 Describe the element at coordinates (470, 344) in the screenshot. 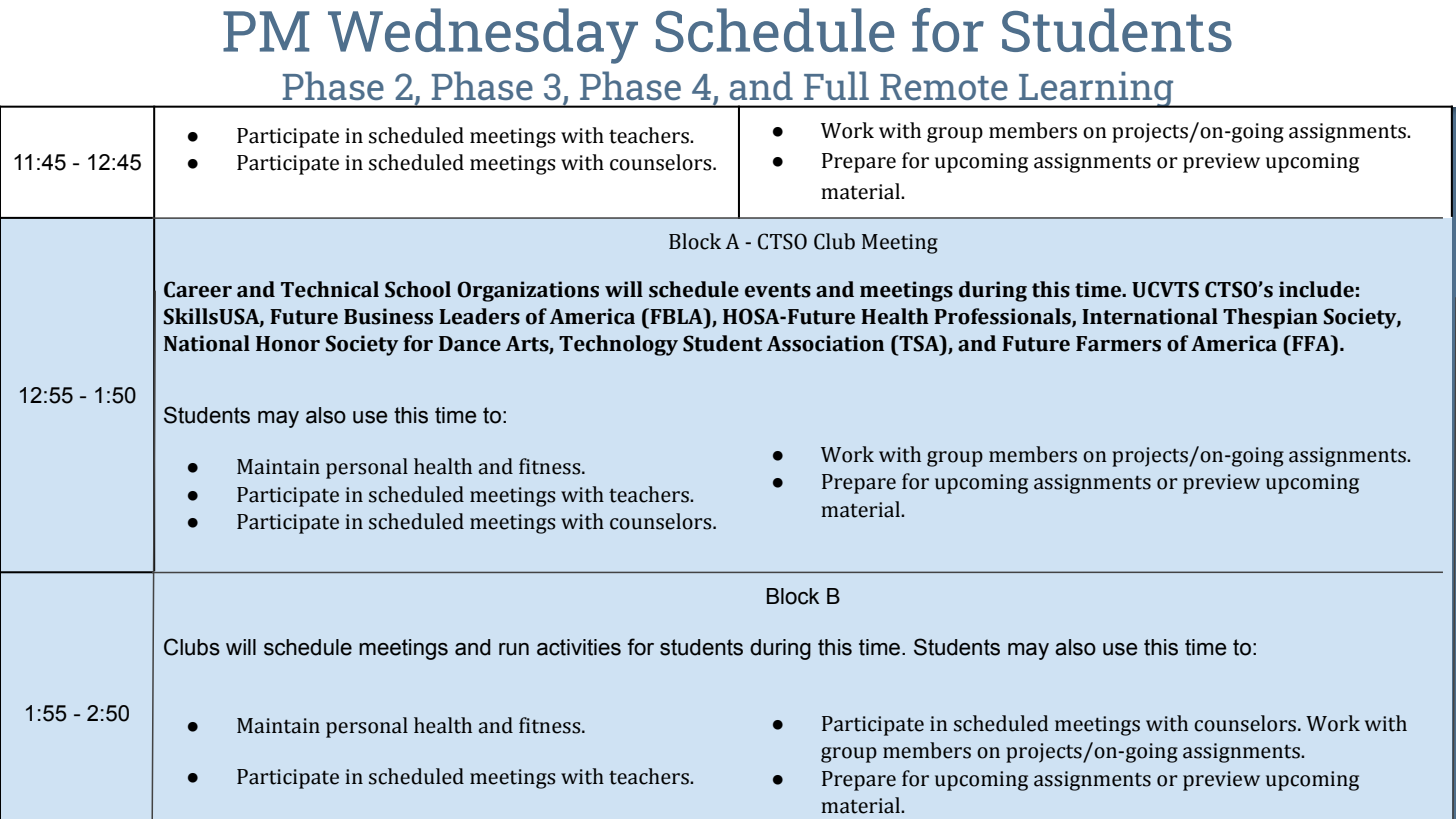

I see `Dance` at that location.
